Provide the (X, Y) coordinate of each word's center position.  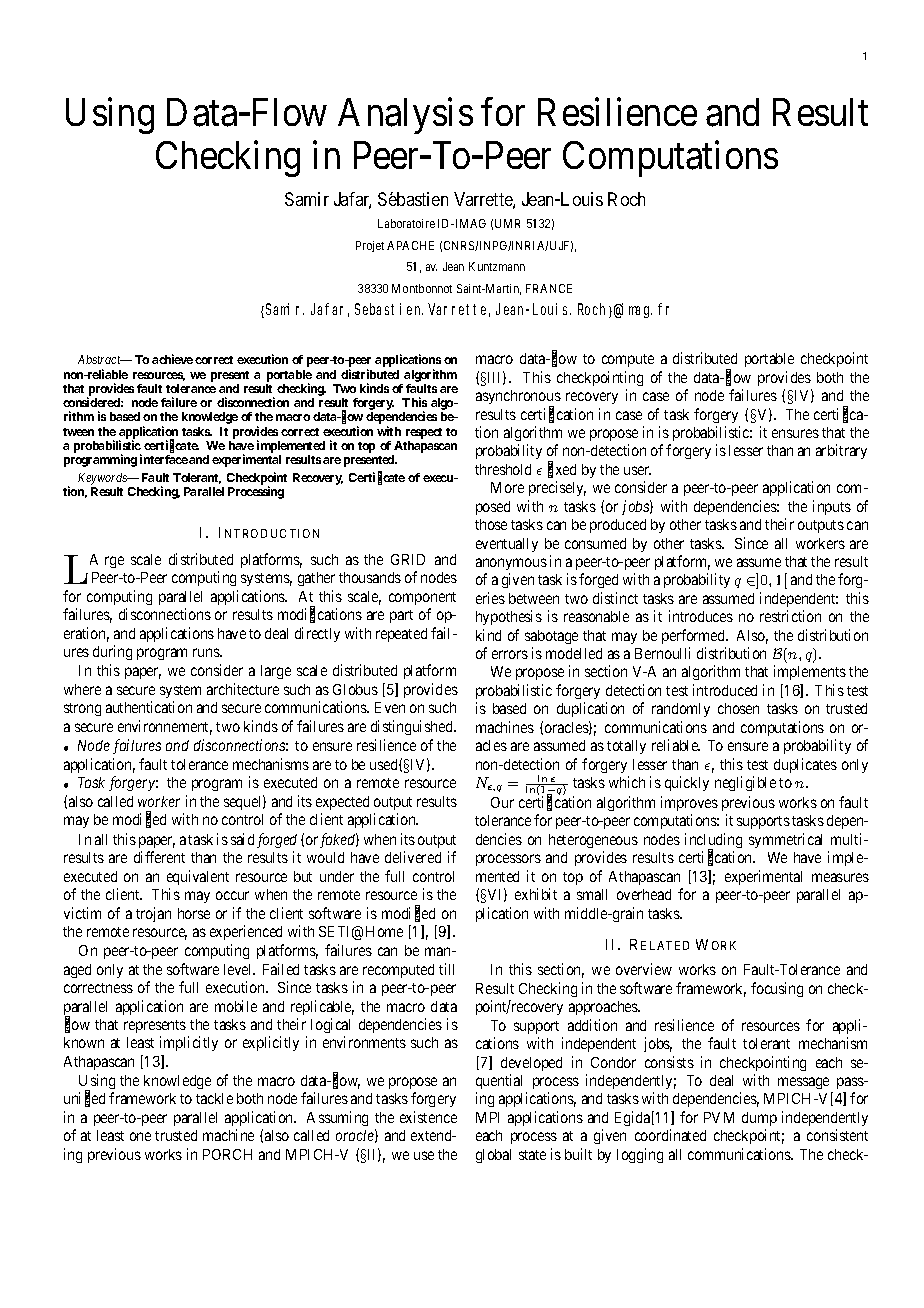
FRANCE (549, 288)
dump (759, 1119)
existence (428, 1117)
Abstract (100, 359)
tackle (214, 1098)
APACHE (410, 245)
